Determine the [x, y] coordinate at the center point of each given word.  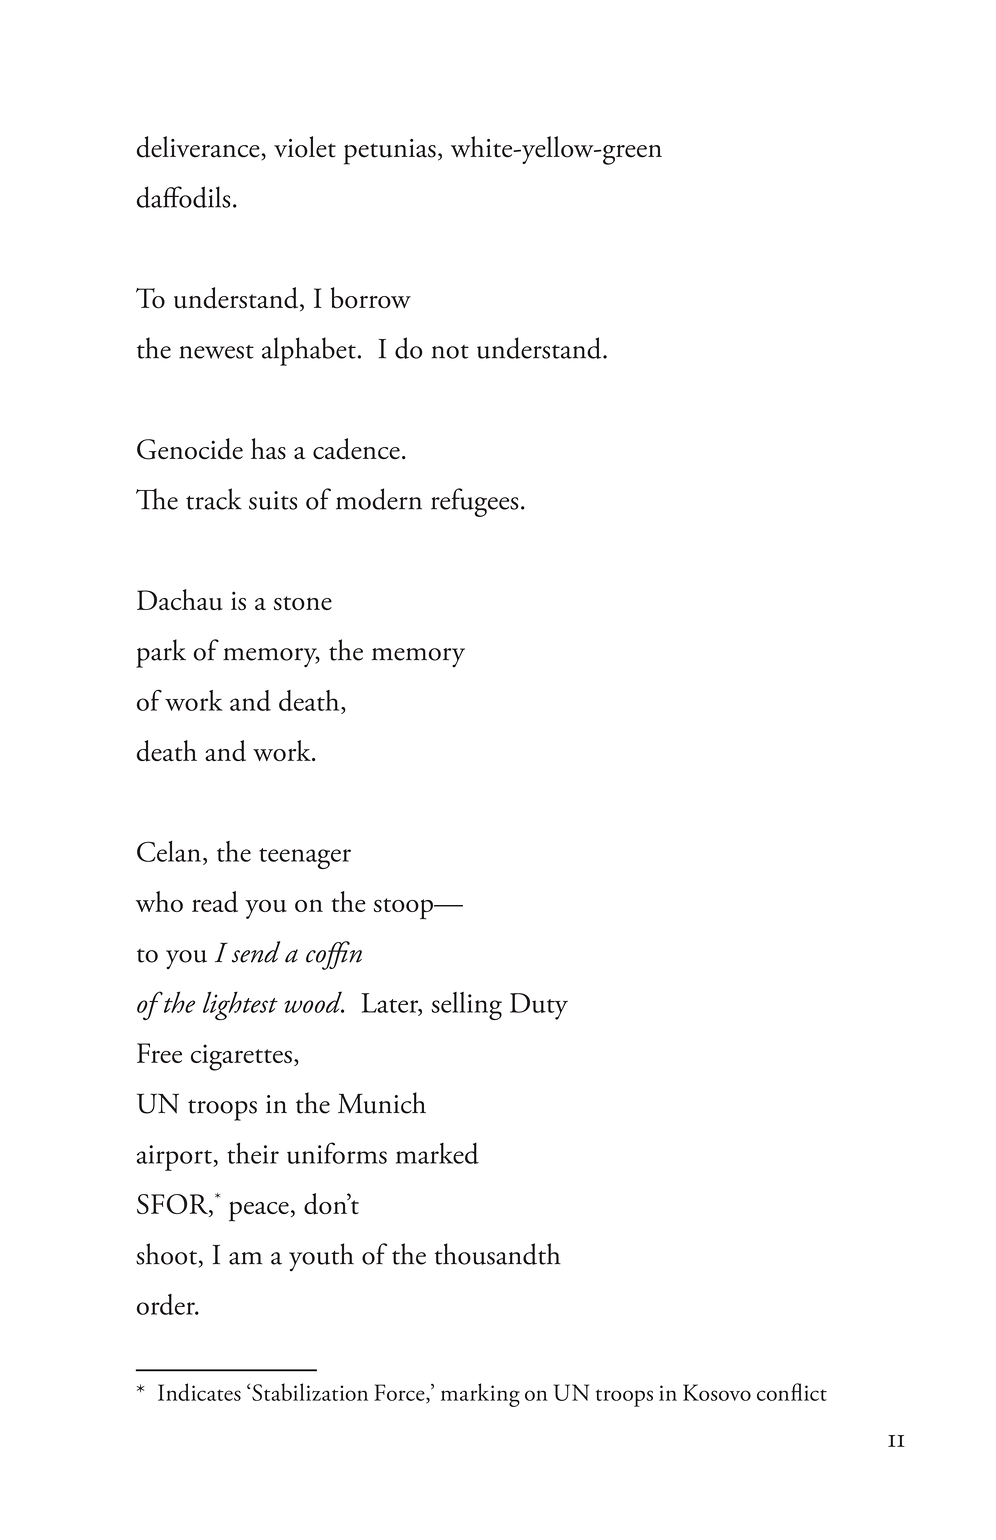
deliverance [199, 148]
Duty [539, 1006]
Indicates [199, 1392]
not [450, 352]
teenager [305, 858]
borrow [371, 298]
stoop [404, 909]
